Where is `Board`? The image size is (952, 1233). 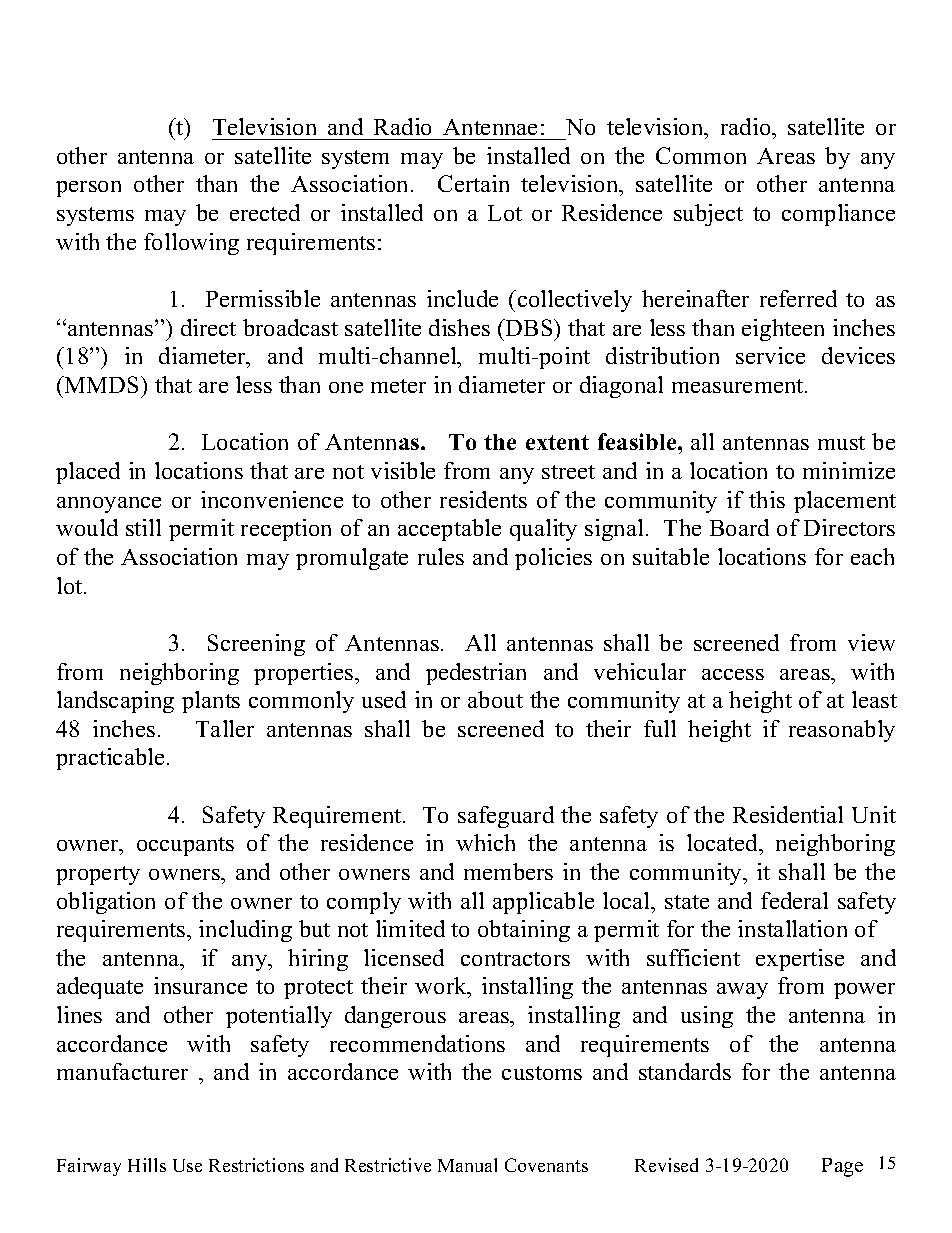 Board is located at coordinates (739, 527).
